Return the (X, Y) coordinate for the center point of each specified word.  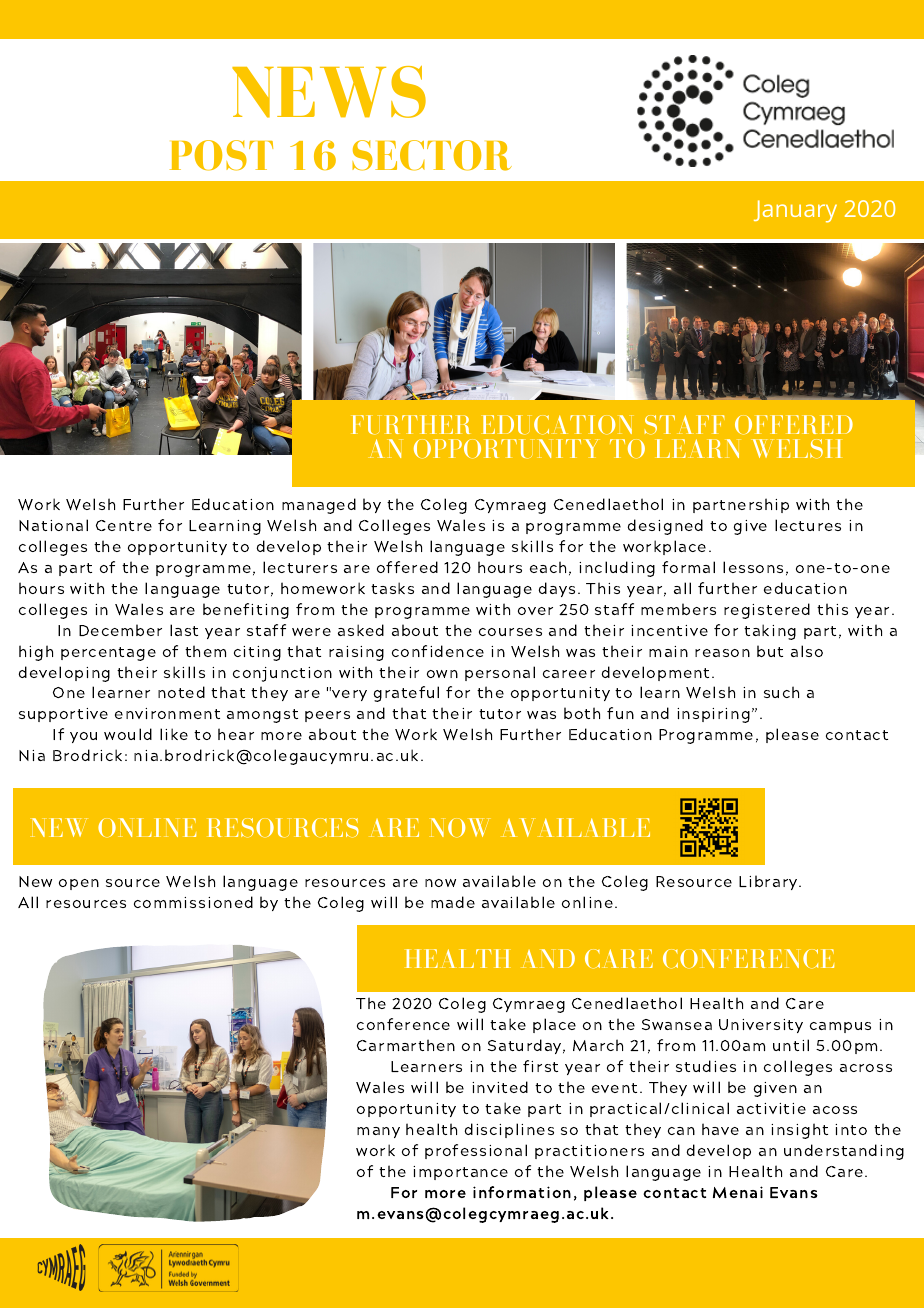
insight (799, 1131)
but (770, 651)
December (120, 630)
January (795, 211)
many (378, 1132)
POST (221, 155)
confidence (438, 651)
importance (460, 1173)
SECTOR (432, 155)
